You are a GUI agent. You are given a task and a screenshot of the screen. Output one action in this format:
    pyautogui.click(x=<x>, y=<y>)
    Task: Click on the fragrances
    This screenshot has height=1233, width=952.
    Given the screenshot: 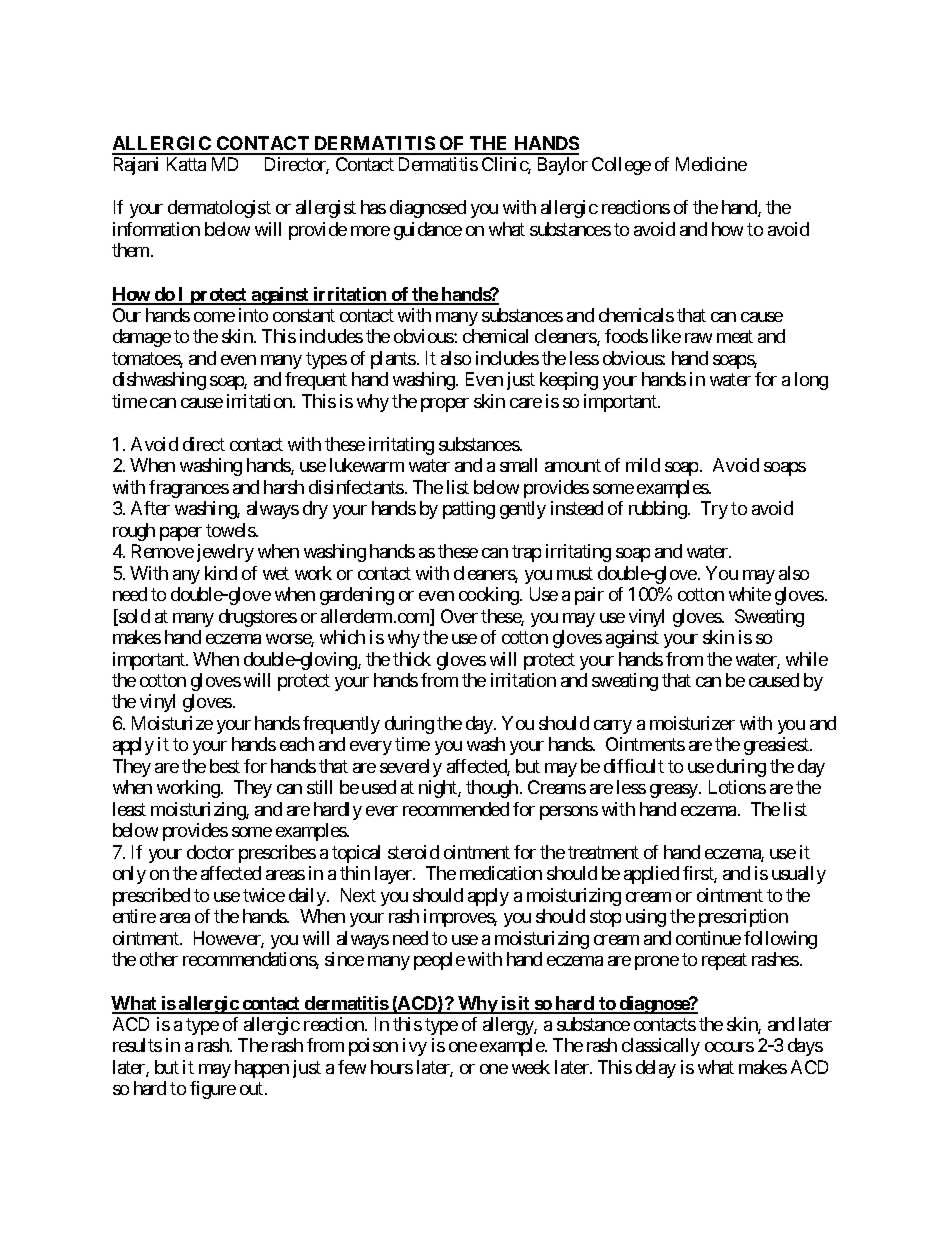 What is the action you would take?
    pyautogui.click(x=189, y=489)
